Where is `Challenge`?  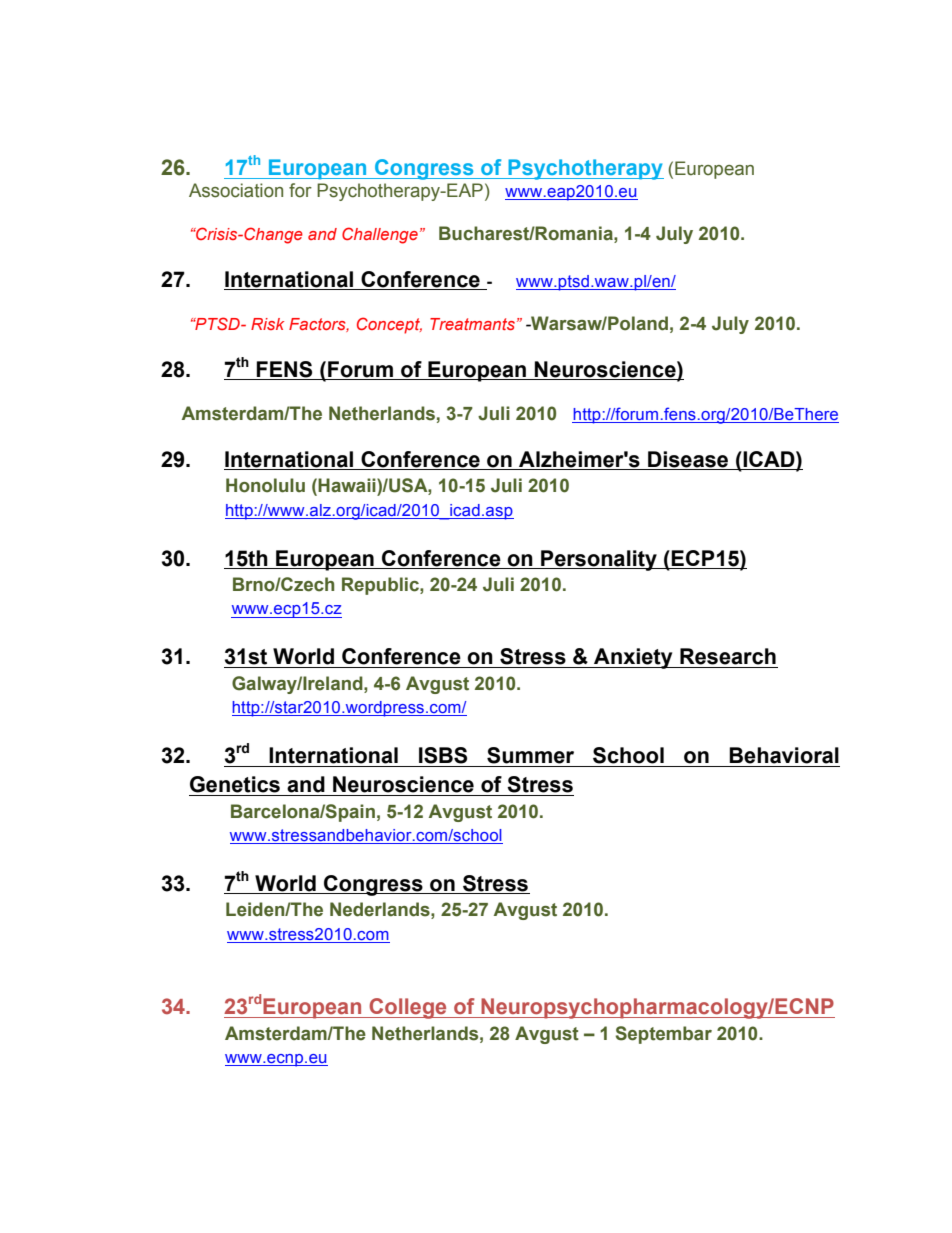
Challenge is located at coordinates (380, 235).
